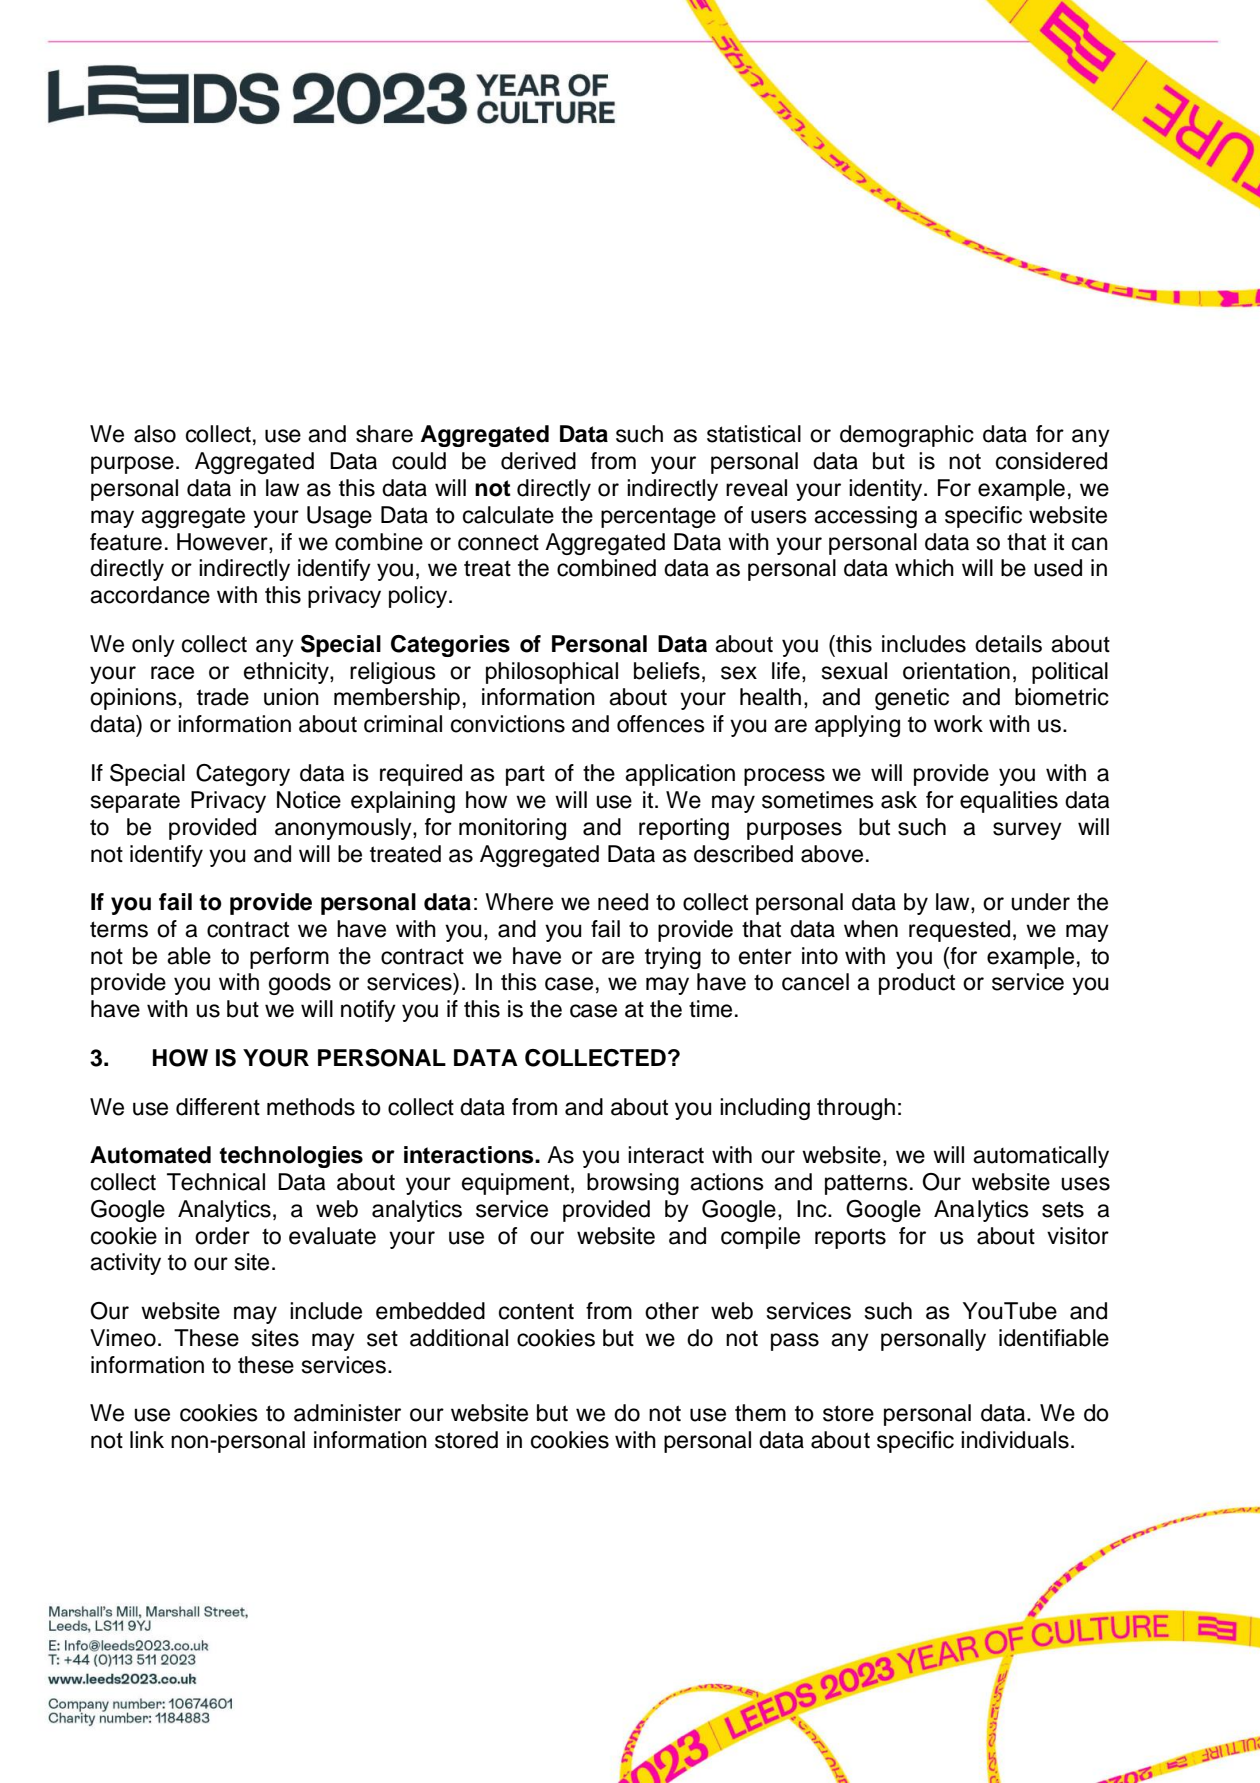 The width and height of the image is (1260, 1783). Describe the element at coordinates (538, 461) in the image. I see `derived` at that location.
